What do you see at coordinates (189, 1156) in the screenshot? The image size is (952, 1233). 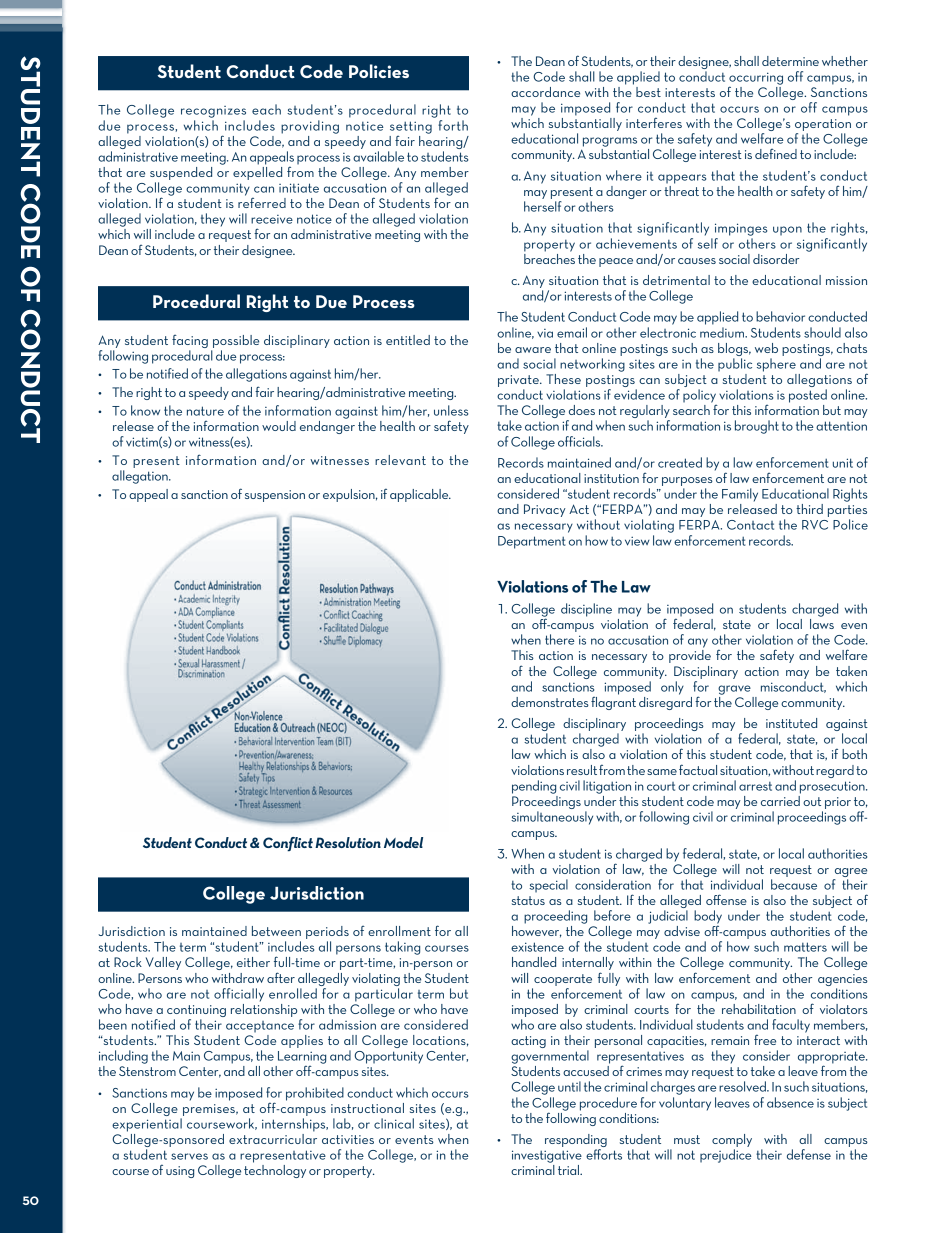 I see `serves` at bounding box center [189, 1156].
